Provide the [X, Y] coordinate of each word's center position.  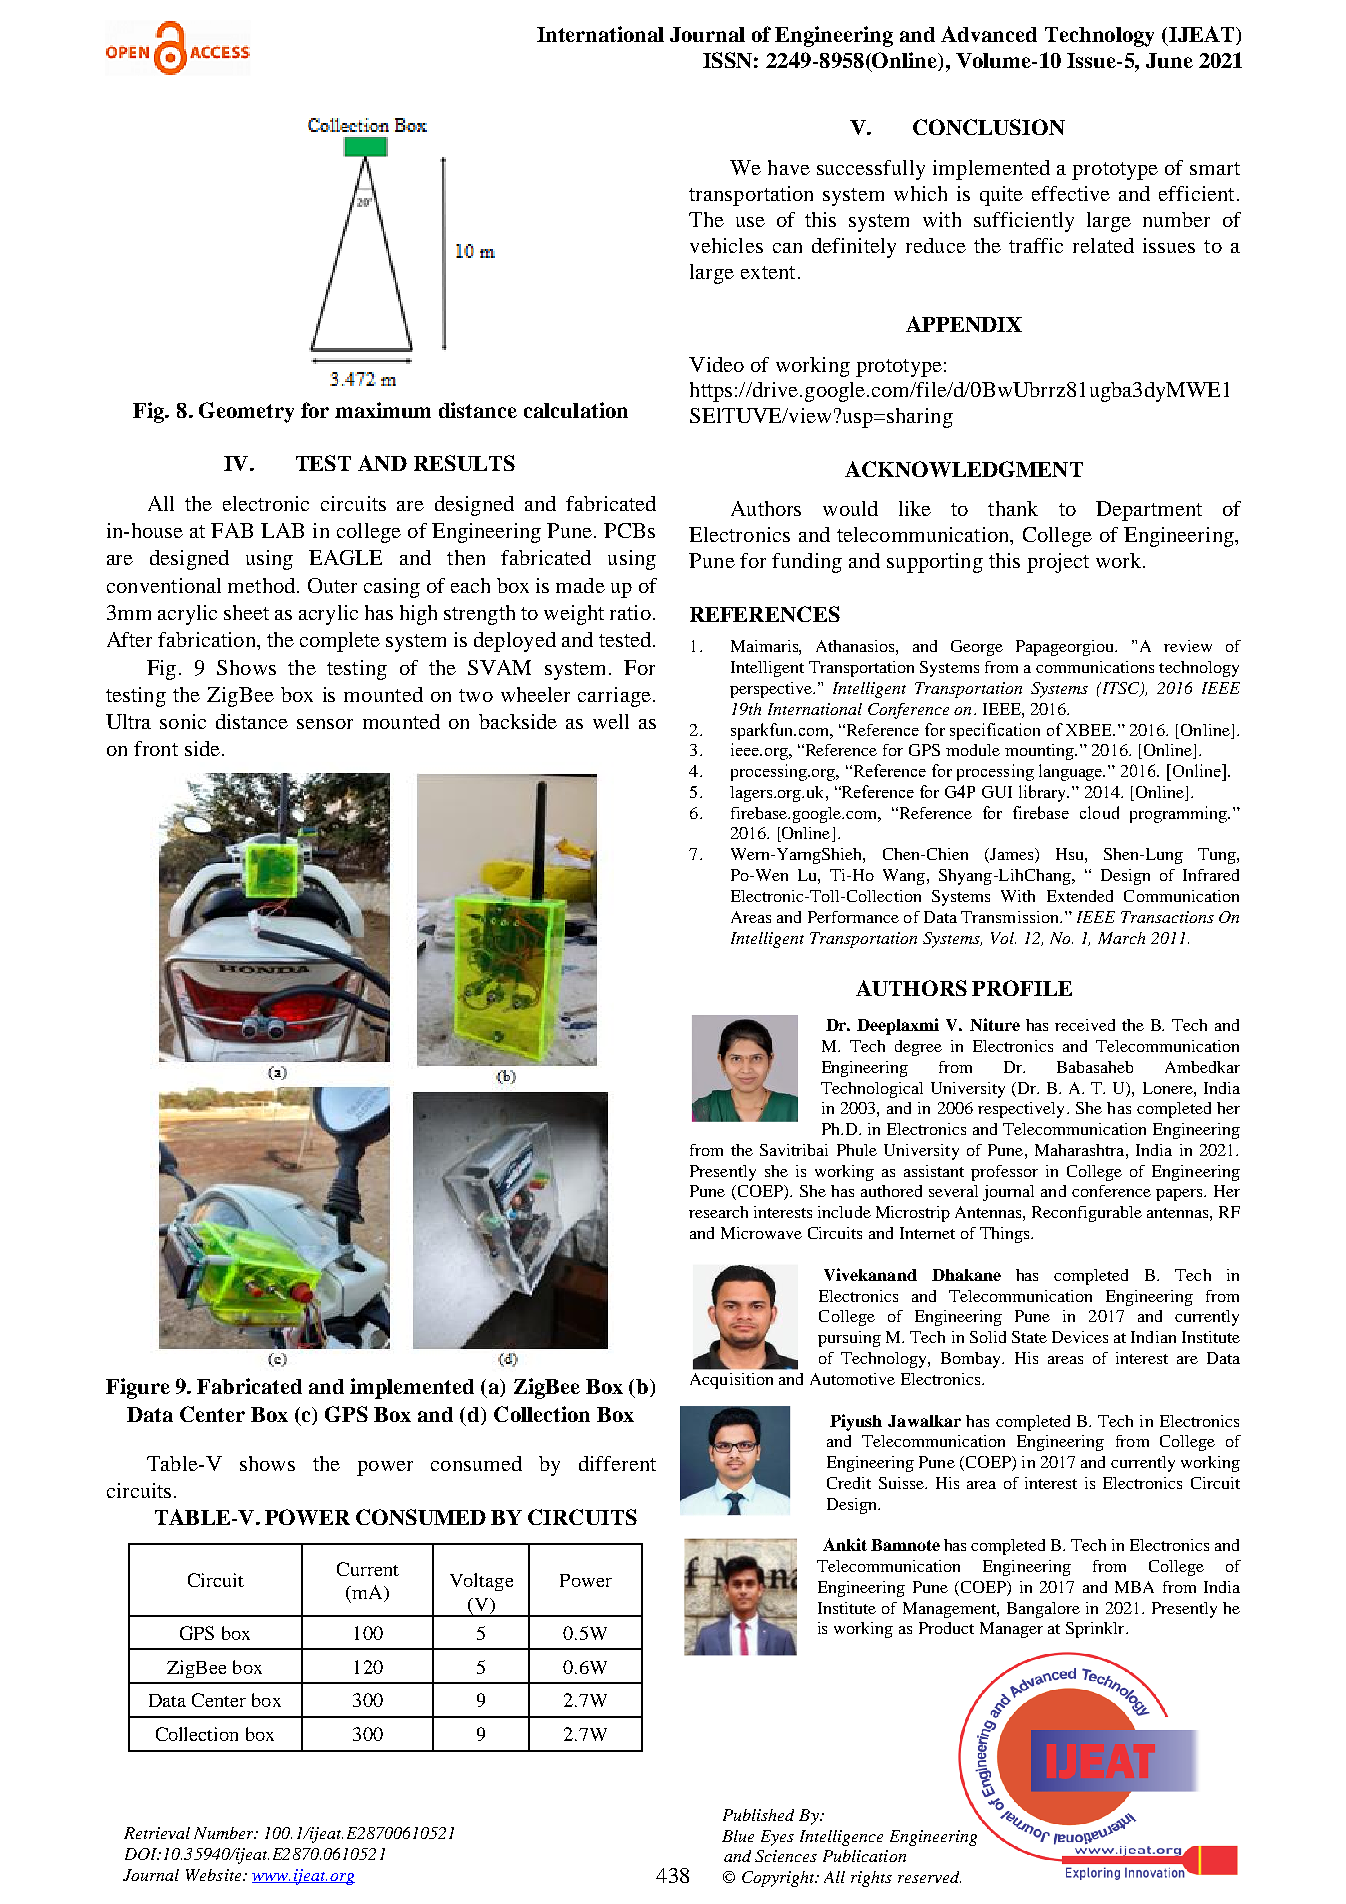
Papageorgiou [1066, 648]
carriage [614, 697]
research [718, 1212]
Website [215, 1875]
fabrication [208, 639]
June [1169, 60]
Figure [138, 1388]
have [789, 167]
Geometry [246, 412]
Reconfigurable [1087, 1214]
